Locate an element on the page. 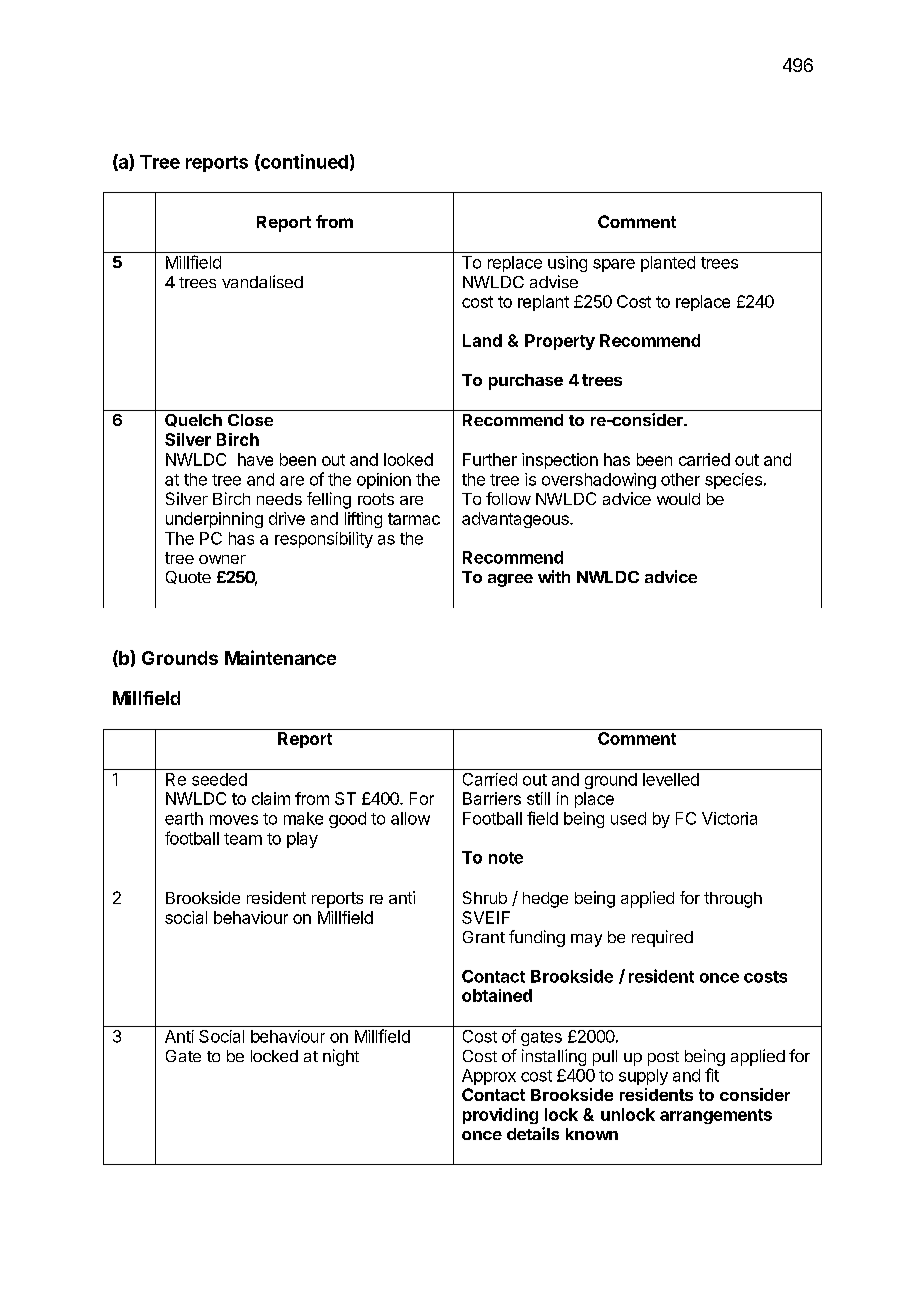 The image size is (924, 1308). Land is located at coordinates (482, 340).
